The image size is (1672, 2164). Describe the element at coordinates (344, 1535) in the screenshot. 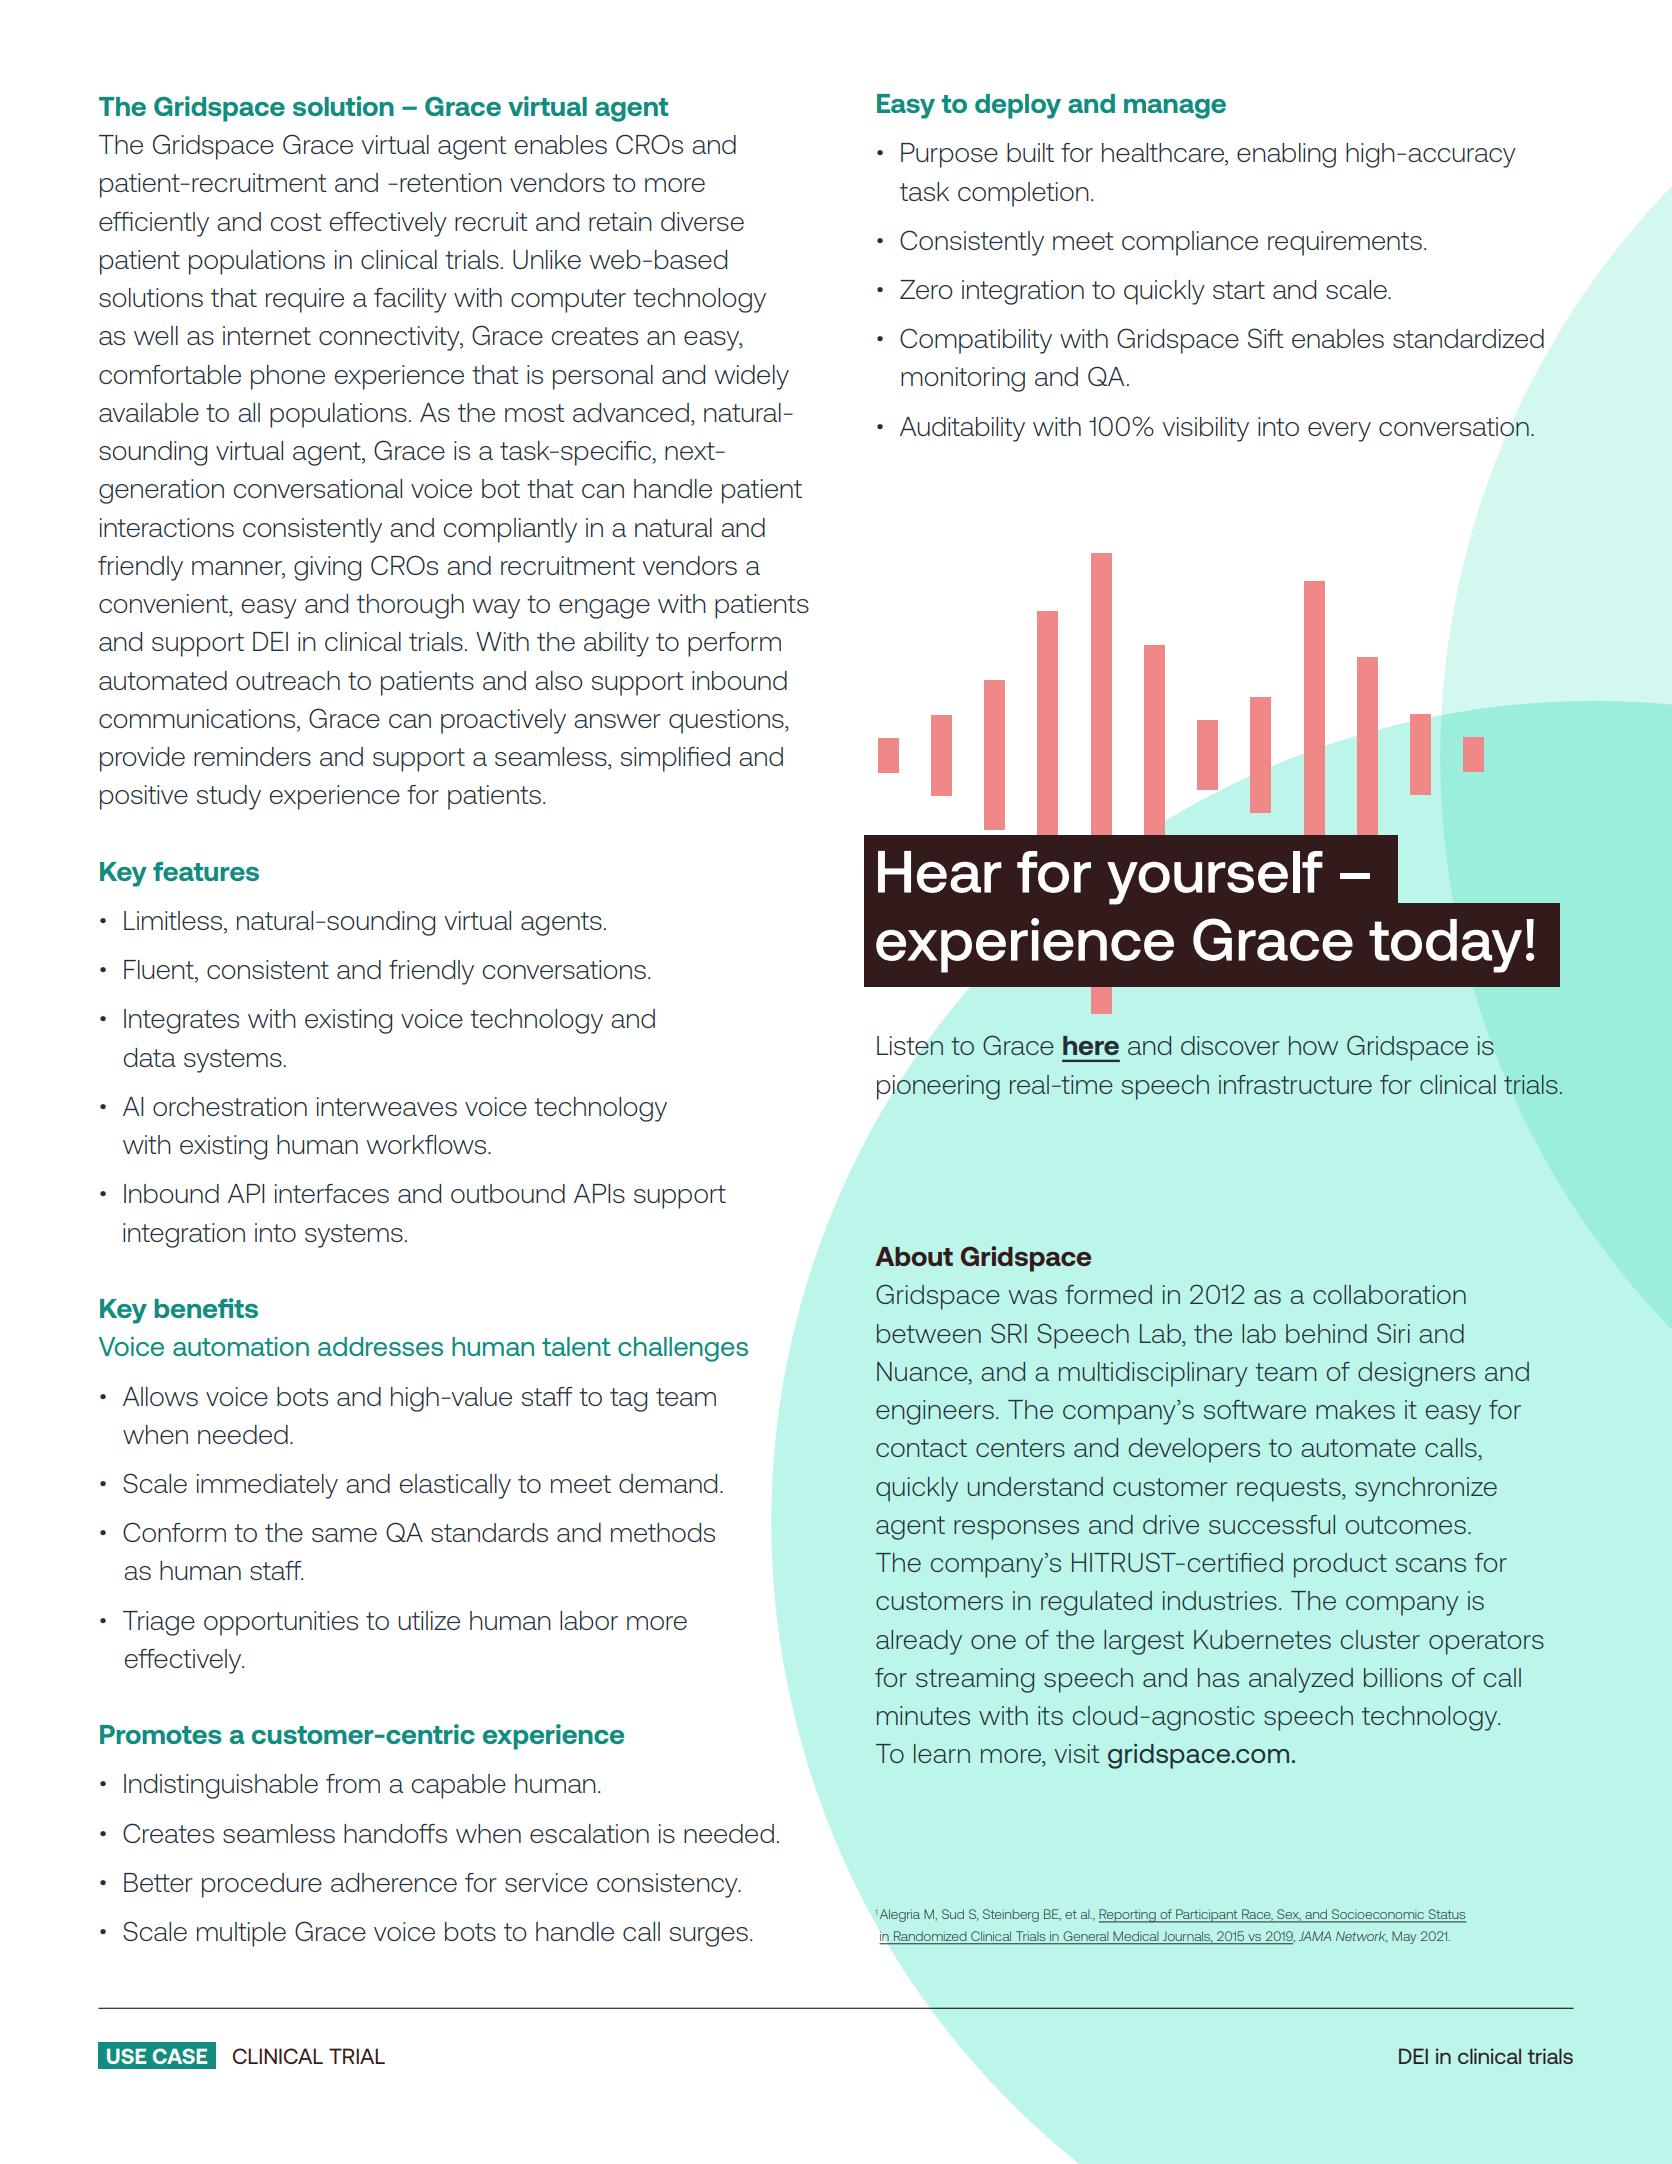

I see `same` at that location.
